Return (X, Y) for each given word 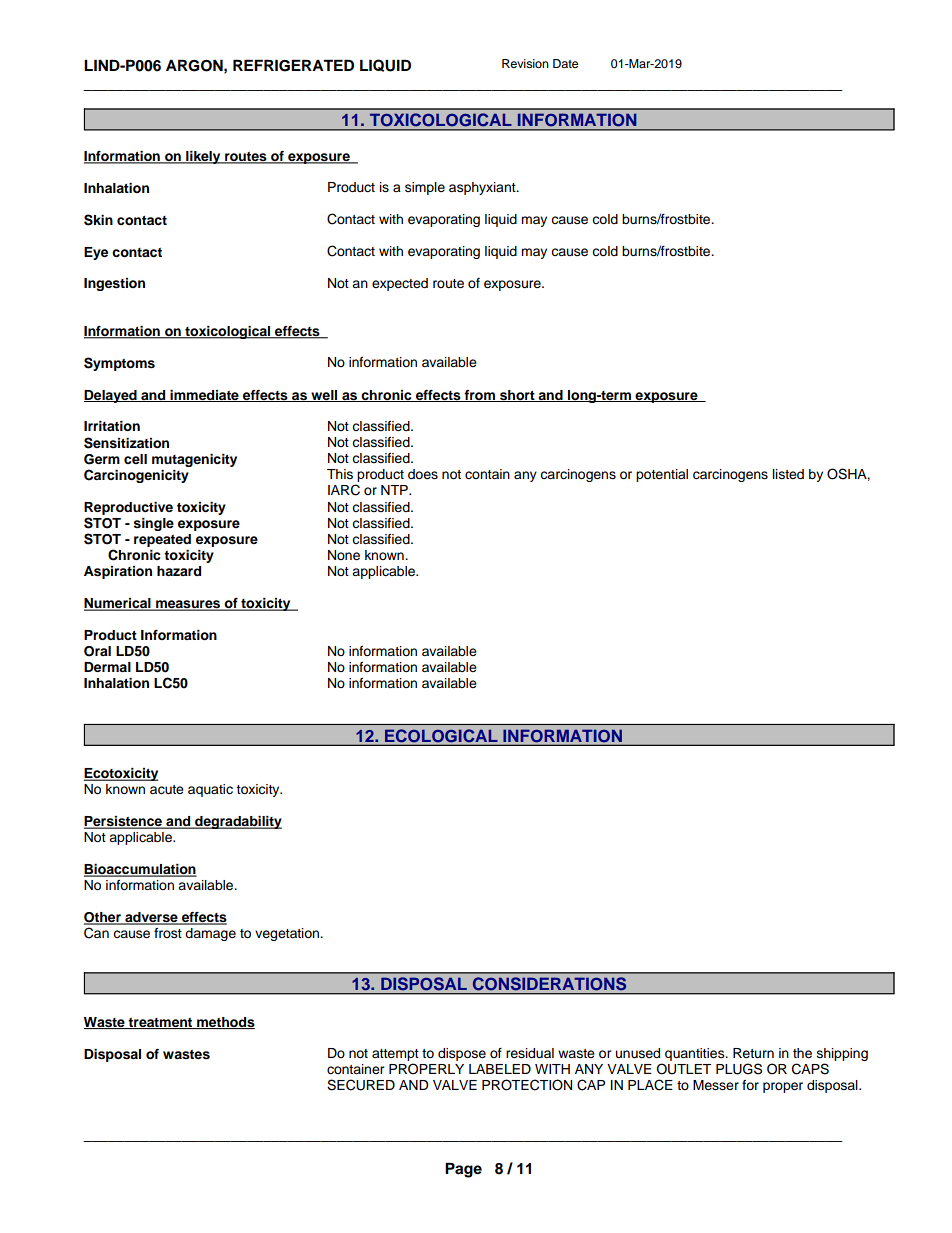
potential (662, 475)
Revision (525, 63)
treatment (161, 1023)
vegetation (288, 934)
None (344, 555)
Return (753, 1053)
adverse (151, 918)
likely (203, 157)
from (479, 396)
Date (565, 63)
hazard (179, 571)
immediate (204, 396)
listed (788, 474)
